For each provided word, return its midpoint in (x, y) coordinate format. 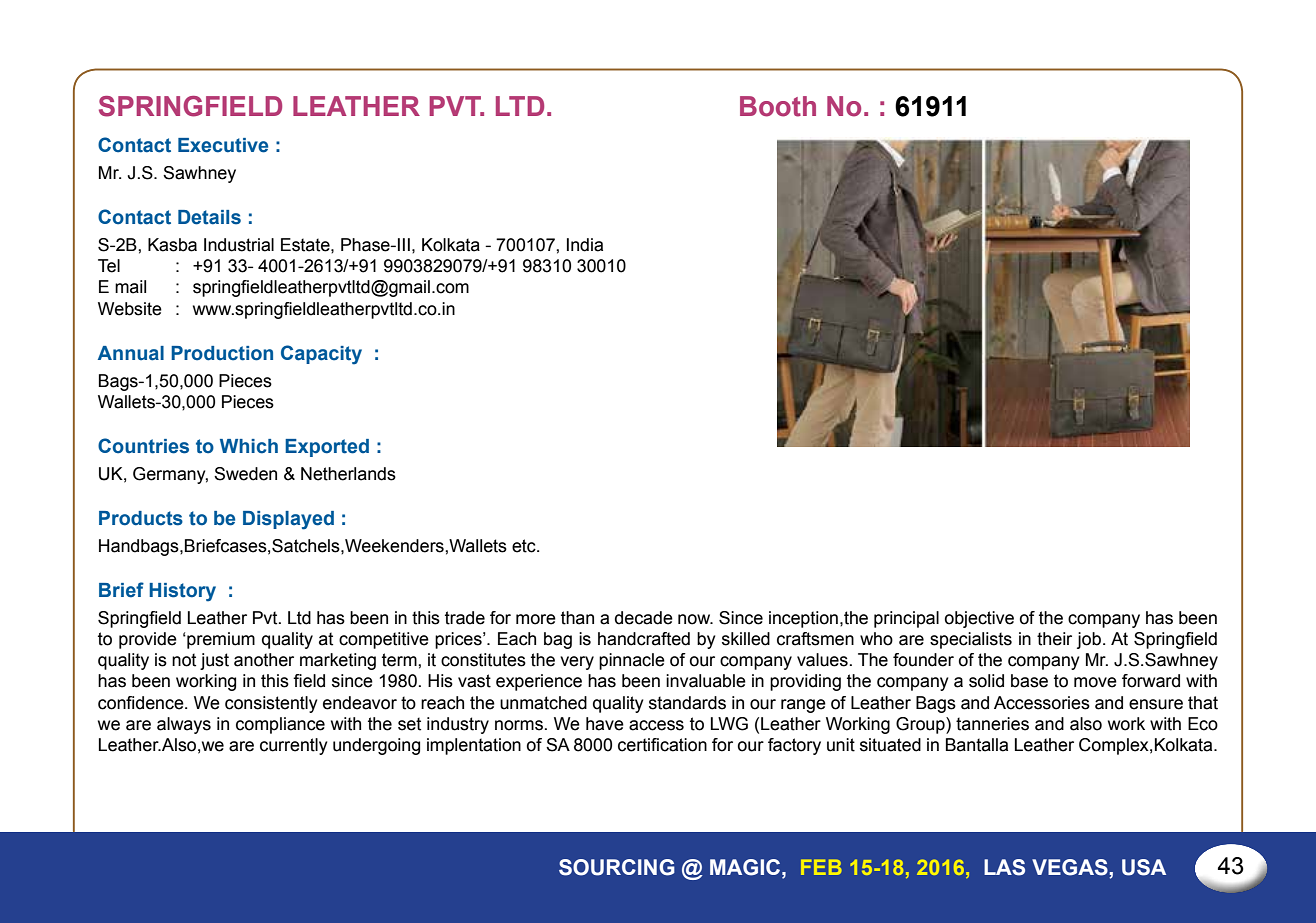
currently (294, 746)
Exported (327, 448)
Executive (223, 145)
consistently (271, 704)
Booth (778, 106)
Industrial (239, 245)
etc (525, 546)
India (585, 245)
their (1054, 639)
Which (249, 446)
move (1095, 682)
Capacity (321, 355)
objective (979, 619)
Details (209, 217)
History (182, 592)
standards (687, 703)
